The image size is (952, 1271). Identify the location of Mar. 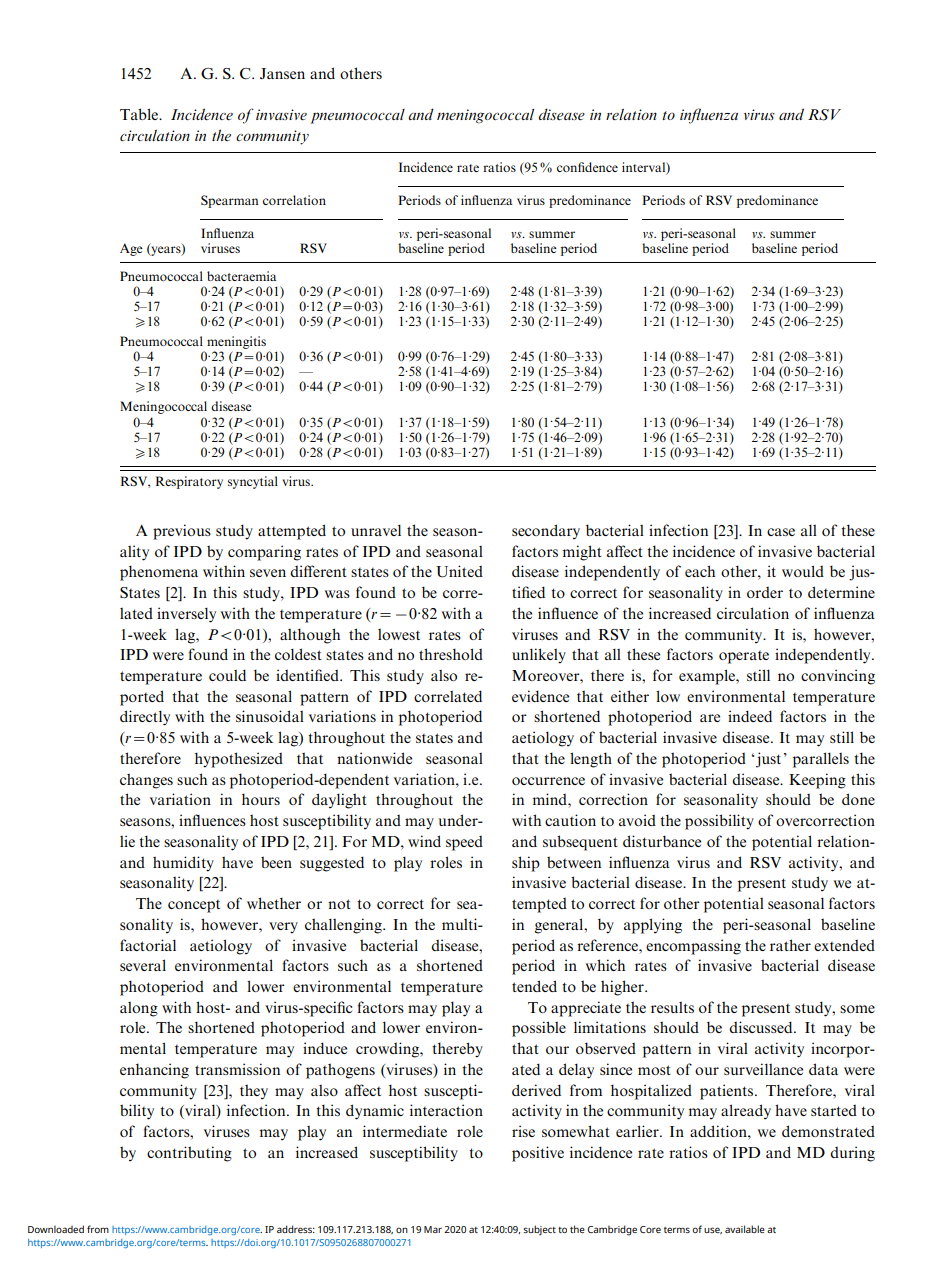
(433, 1229).
